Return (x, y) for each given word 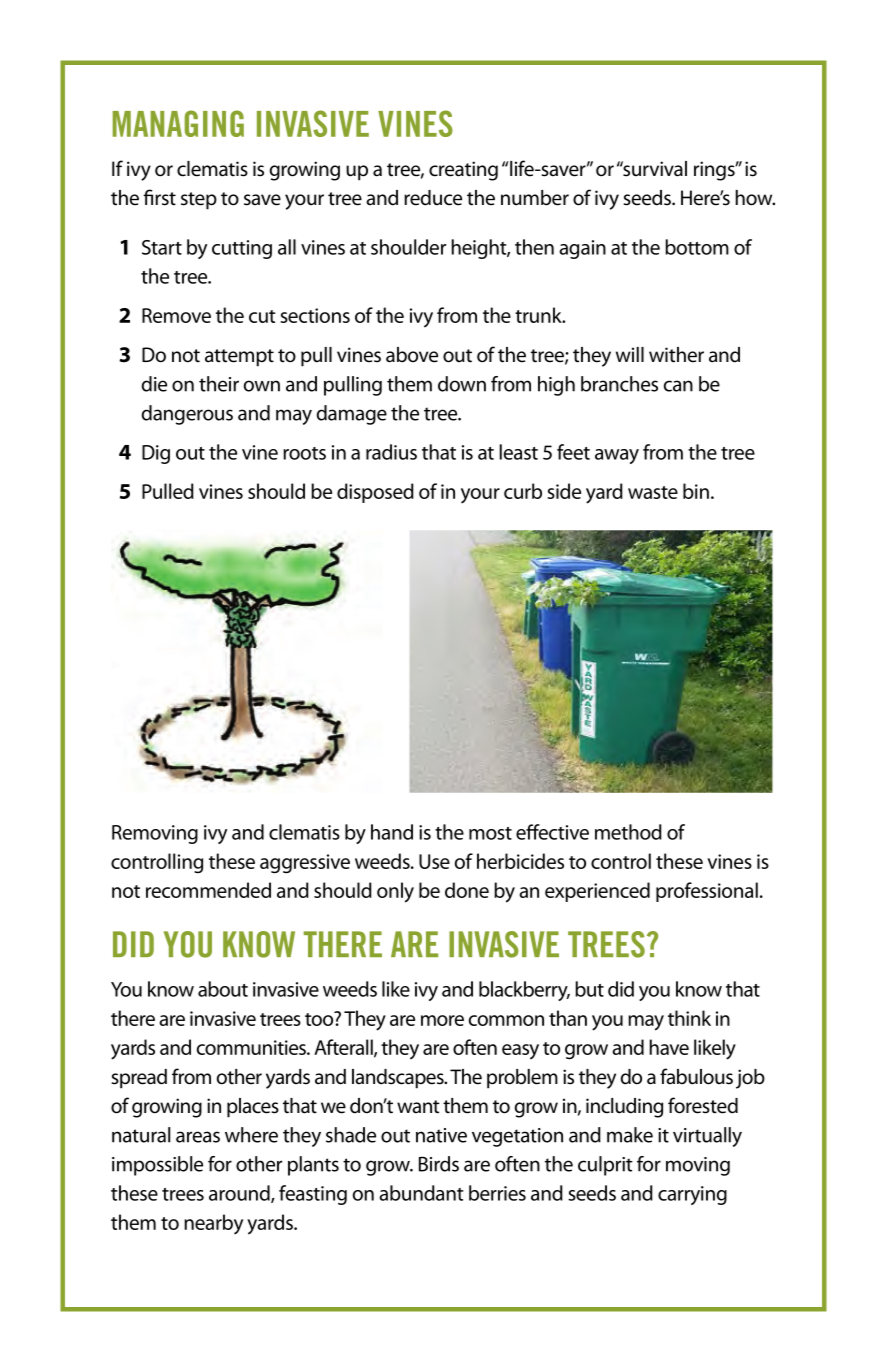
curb (523, 491)
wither (676, 355)
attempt (239, 358)
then (534, 247)
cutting (242, 249)
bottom (697, 247)
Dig (156, 454)
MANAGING (178, 123)
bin (696, 491)
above (412, 355)
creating (463, 171)
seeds (648, 198)
